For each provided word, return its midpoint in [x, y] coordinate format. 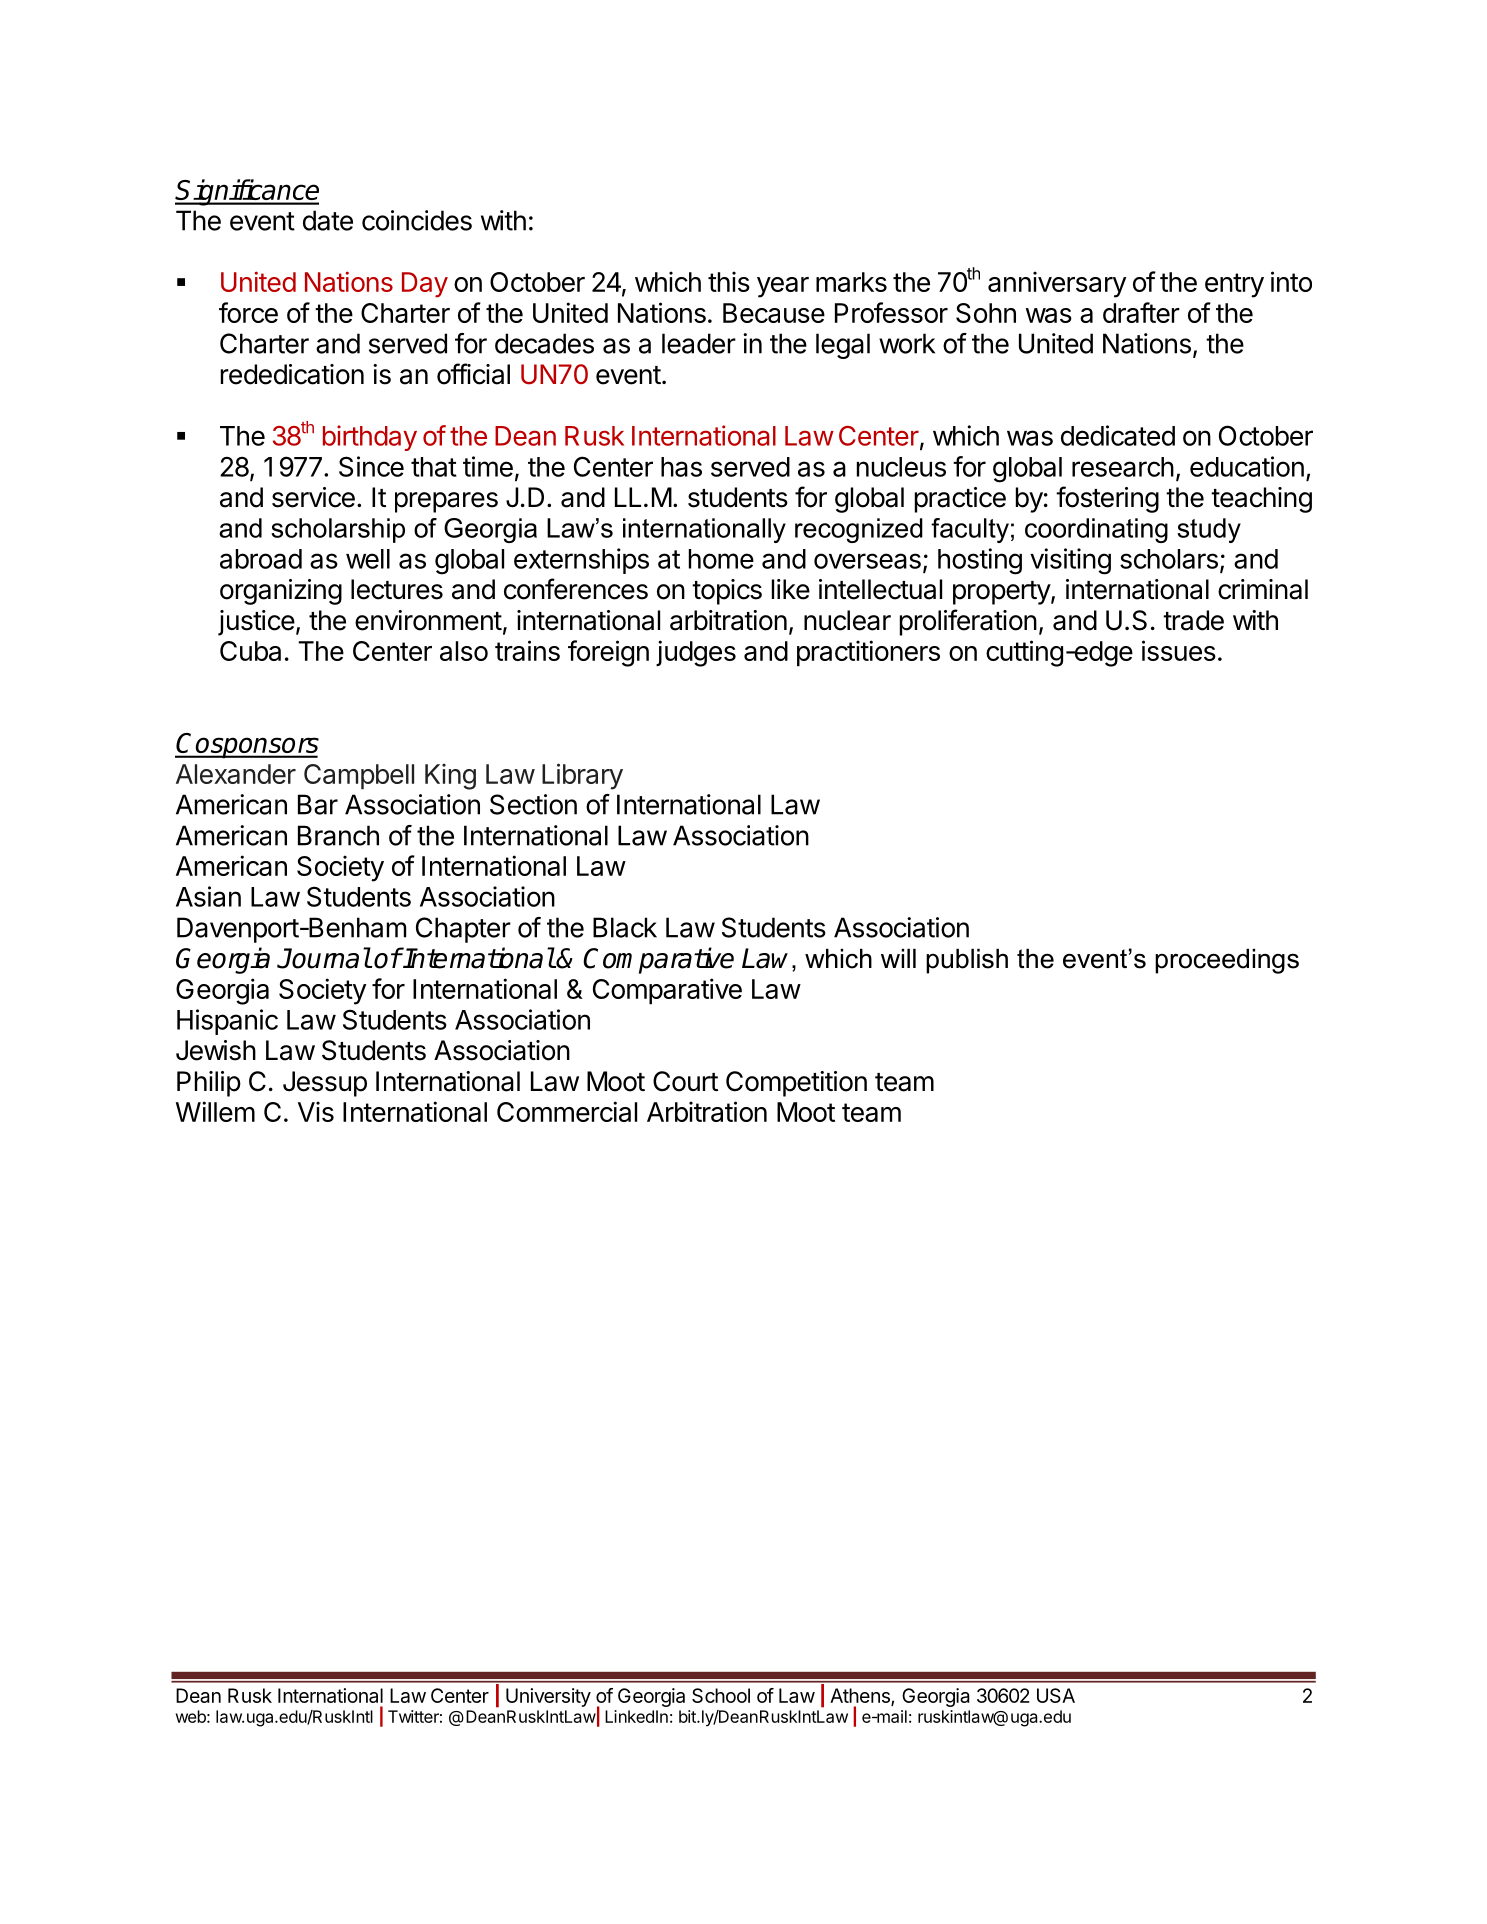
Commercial [567, 1111]
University [548, 1697]
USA [1056, 1695]
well [368, 559]
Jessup [325, 1084]
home [721, 559]
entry [1234, 285]
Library [582, 776]
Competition [796, 1084]
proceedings [1227, 961]
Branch [338, 835]
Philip [209, 1084]
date [328, 220]
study [1209, 530]
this [729, 281]
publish [967, 961]
